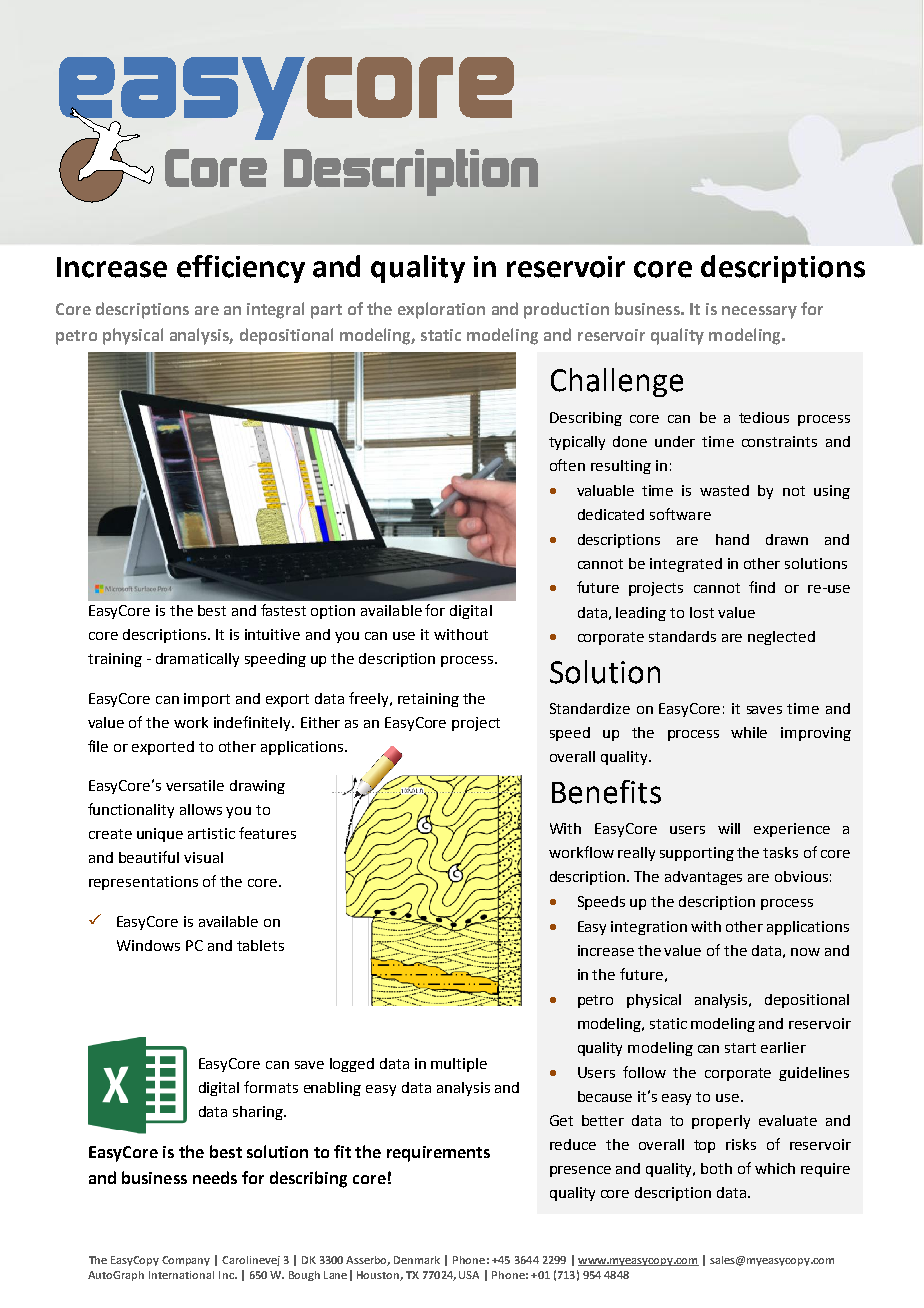  I want to click on while, so click(749, 732).
